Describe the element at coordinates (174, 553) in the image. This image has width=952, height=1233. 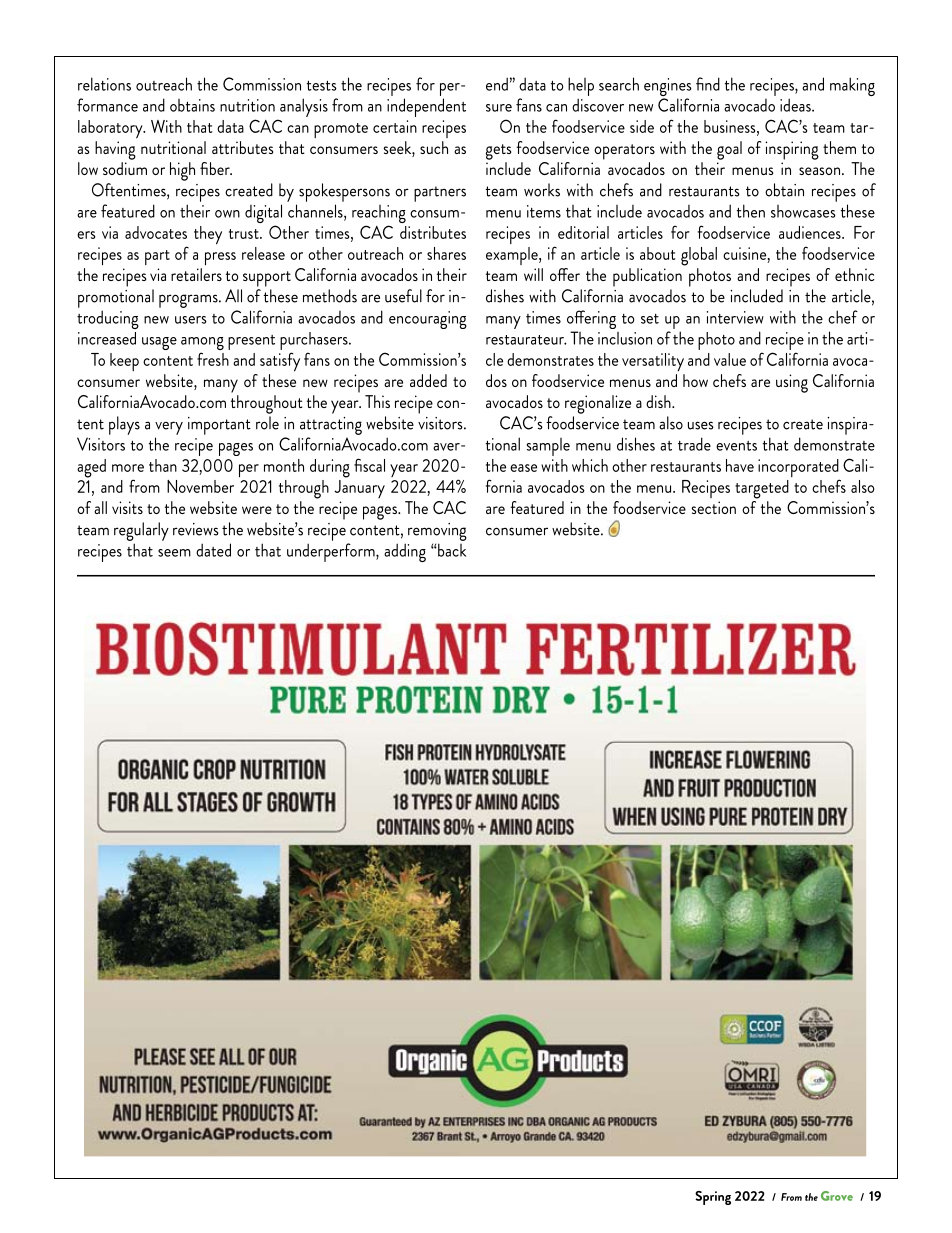
I see `seem` at that location.
